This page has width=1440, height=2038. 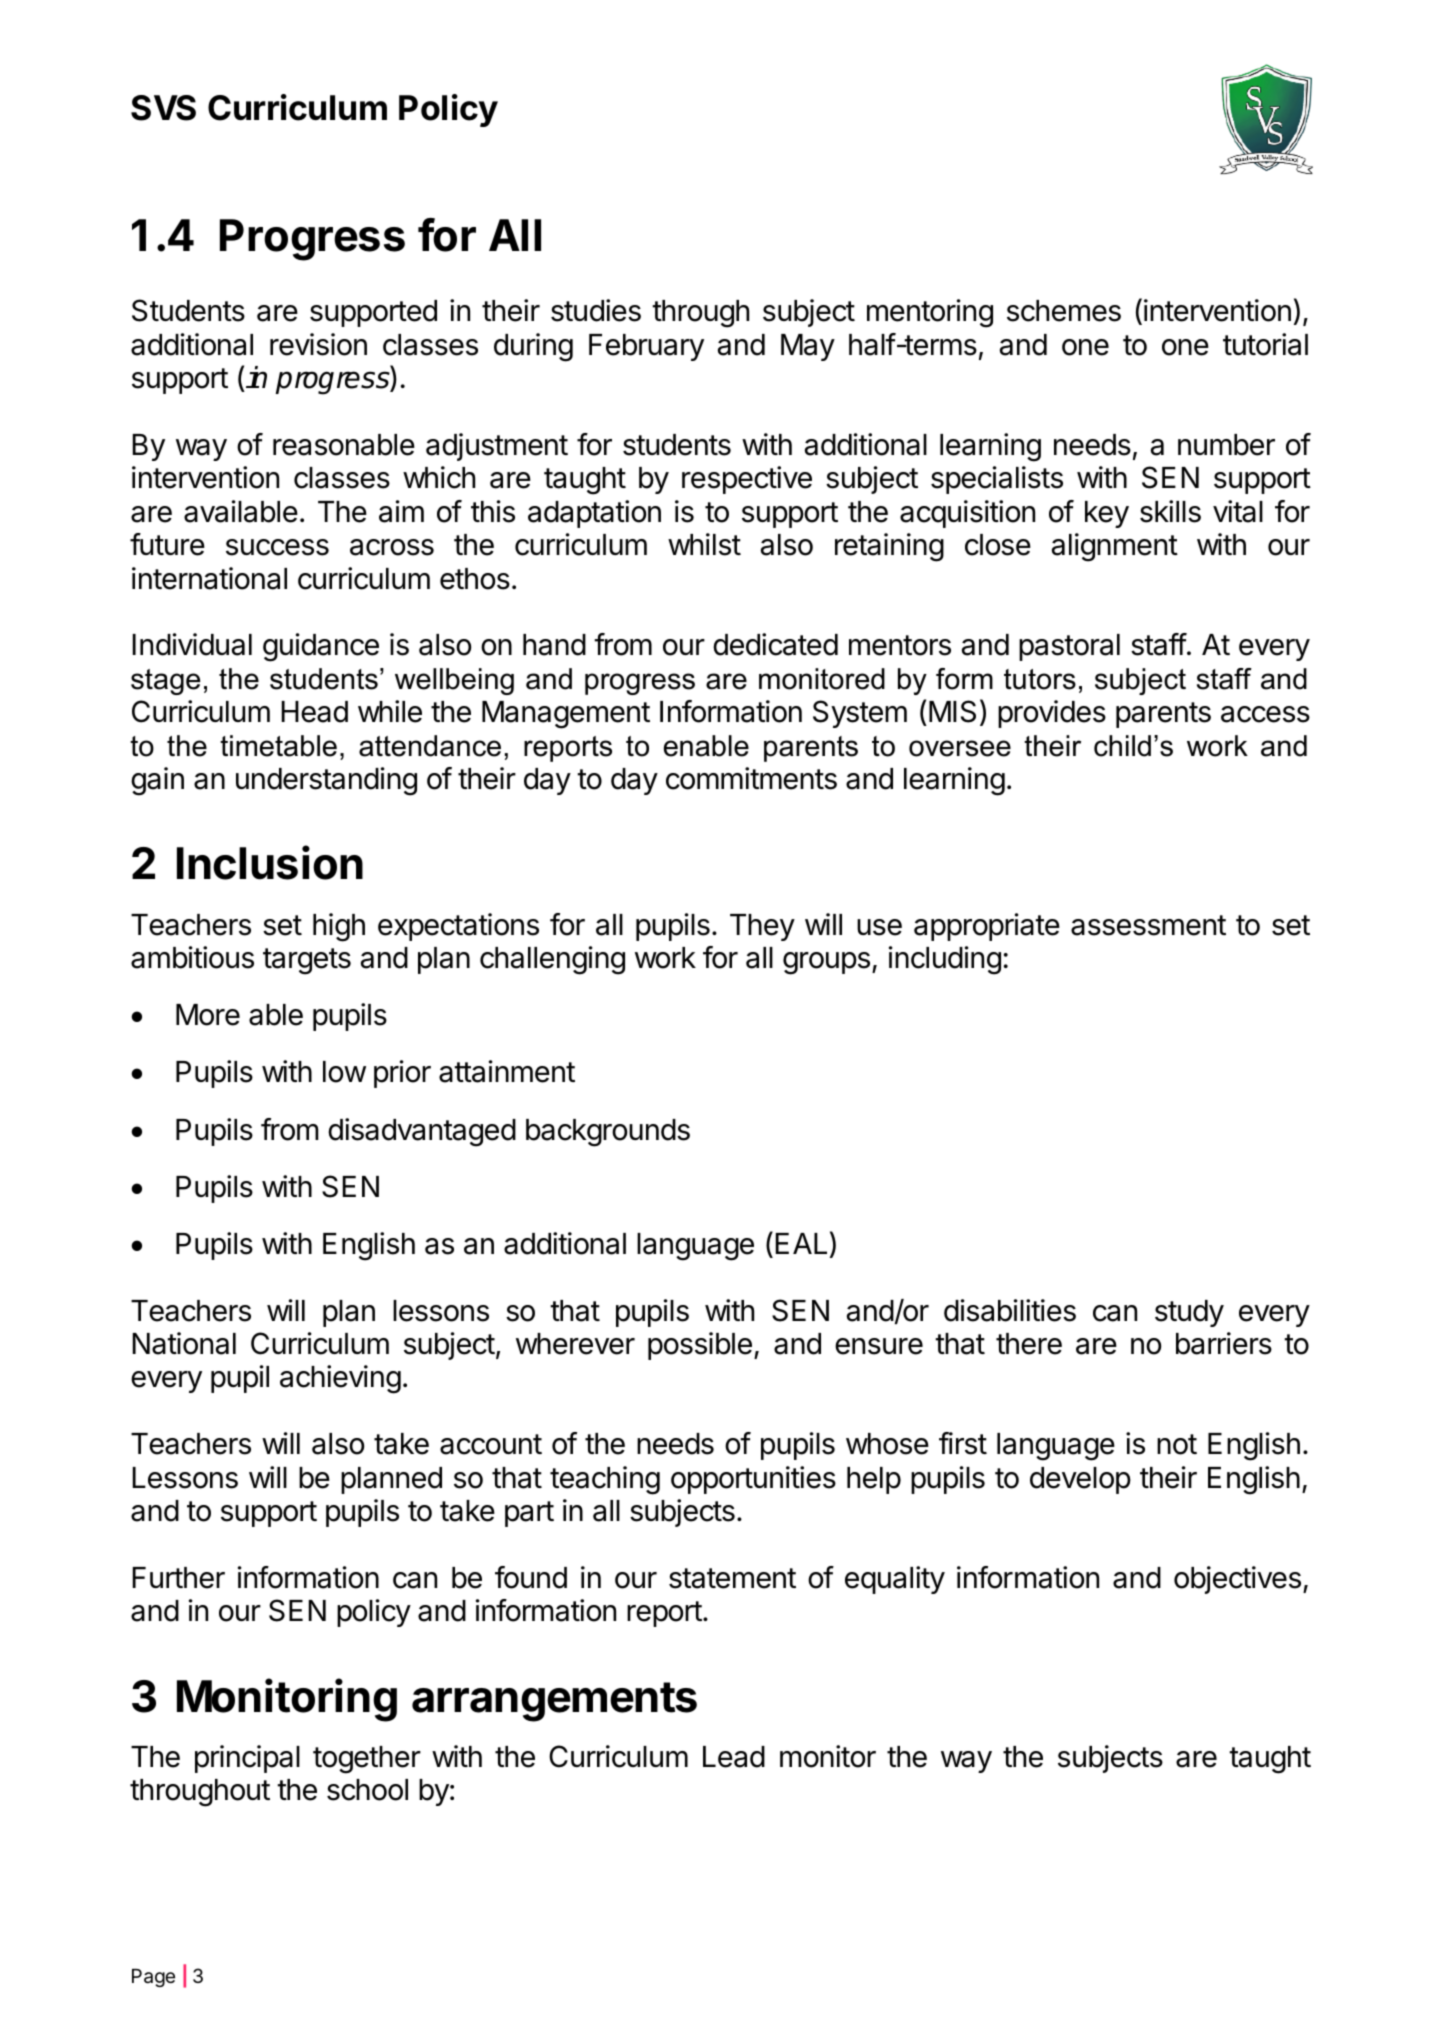 I want to click on possible, so click(x=700, y=1346).
